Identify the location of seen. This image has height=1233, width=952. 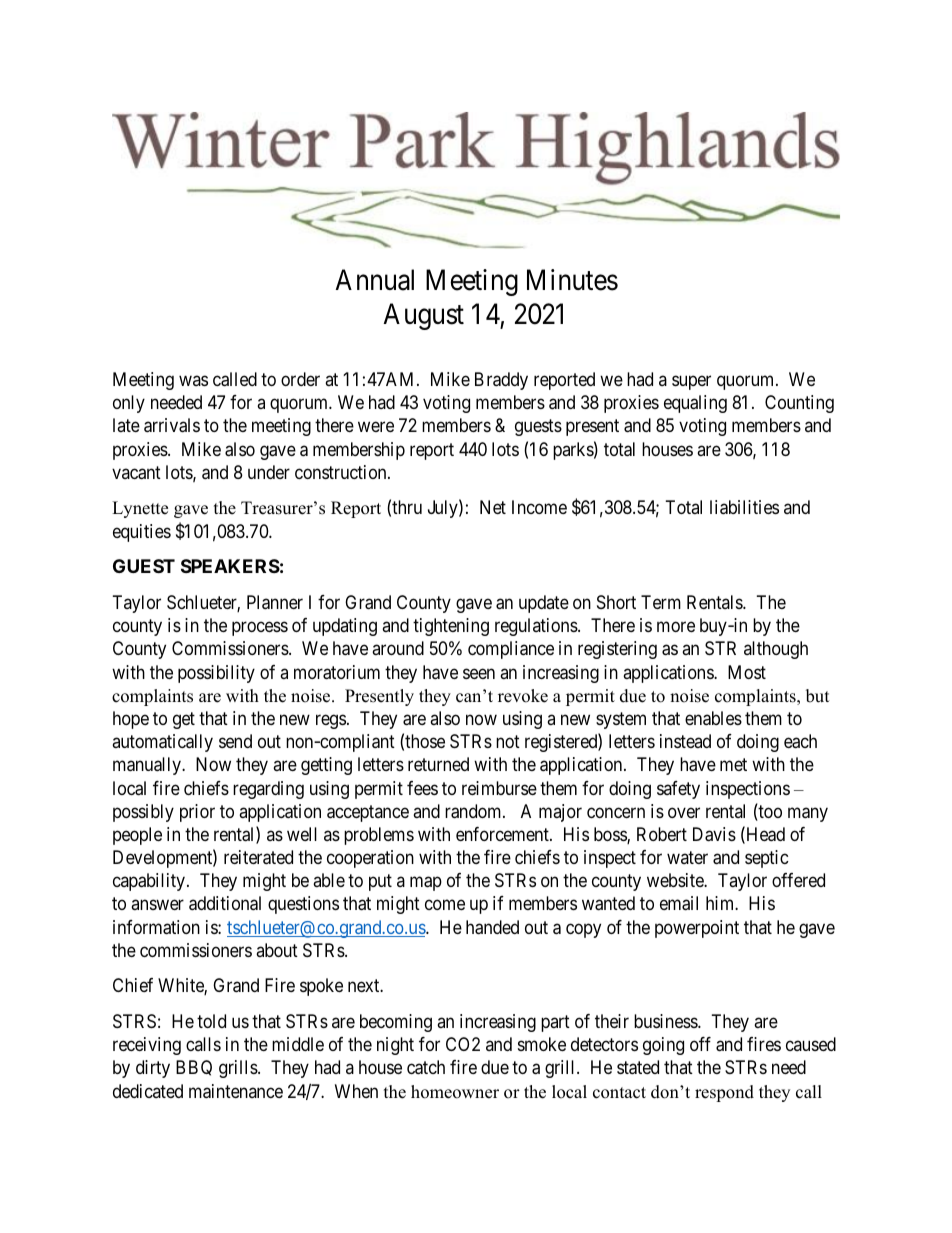
(479, 673).
